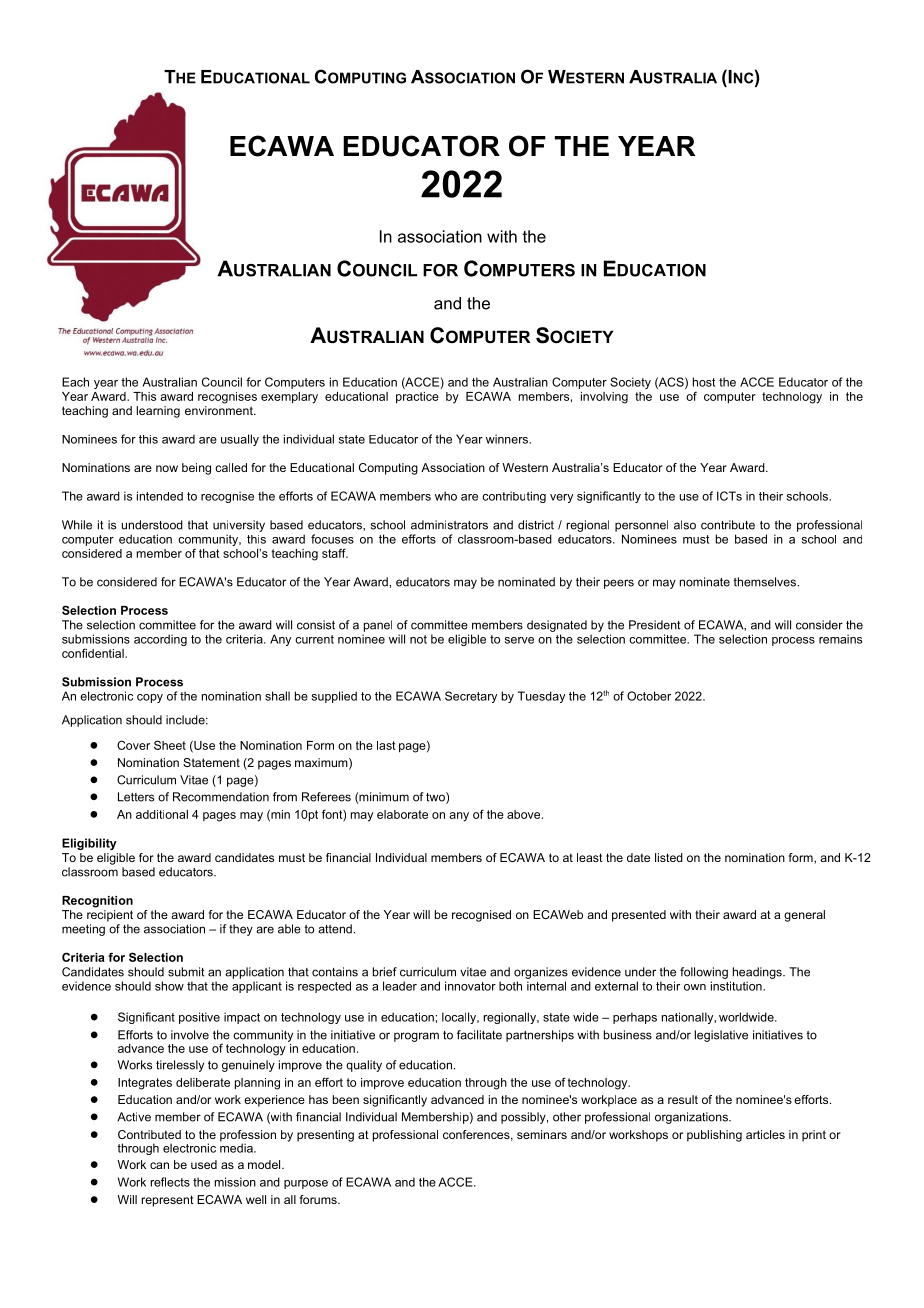  What do you see at coordinates (542, 1134) in the screenshot?
I see `seminars` at bounding box center [542, 1134].
